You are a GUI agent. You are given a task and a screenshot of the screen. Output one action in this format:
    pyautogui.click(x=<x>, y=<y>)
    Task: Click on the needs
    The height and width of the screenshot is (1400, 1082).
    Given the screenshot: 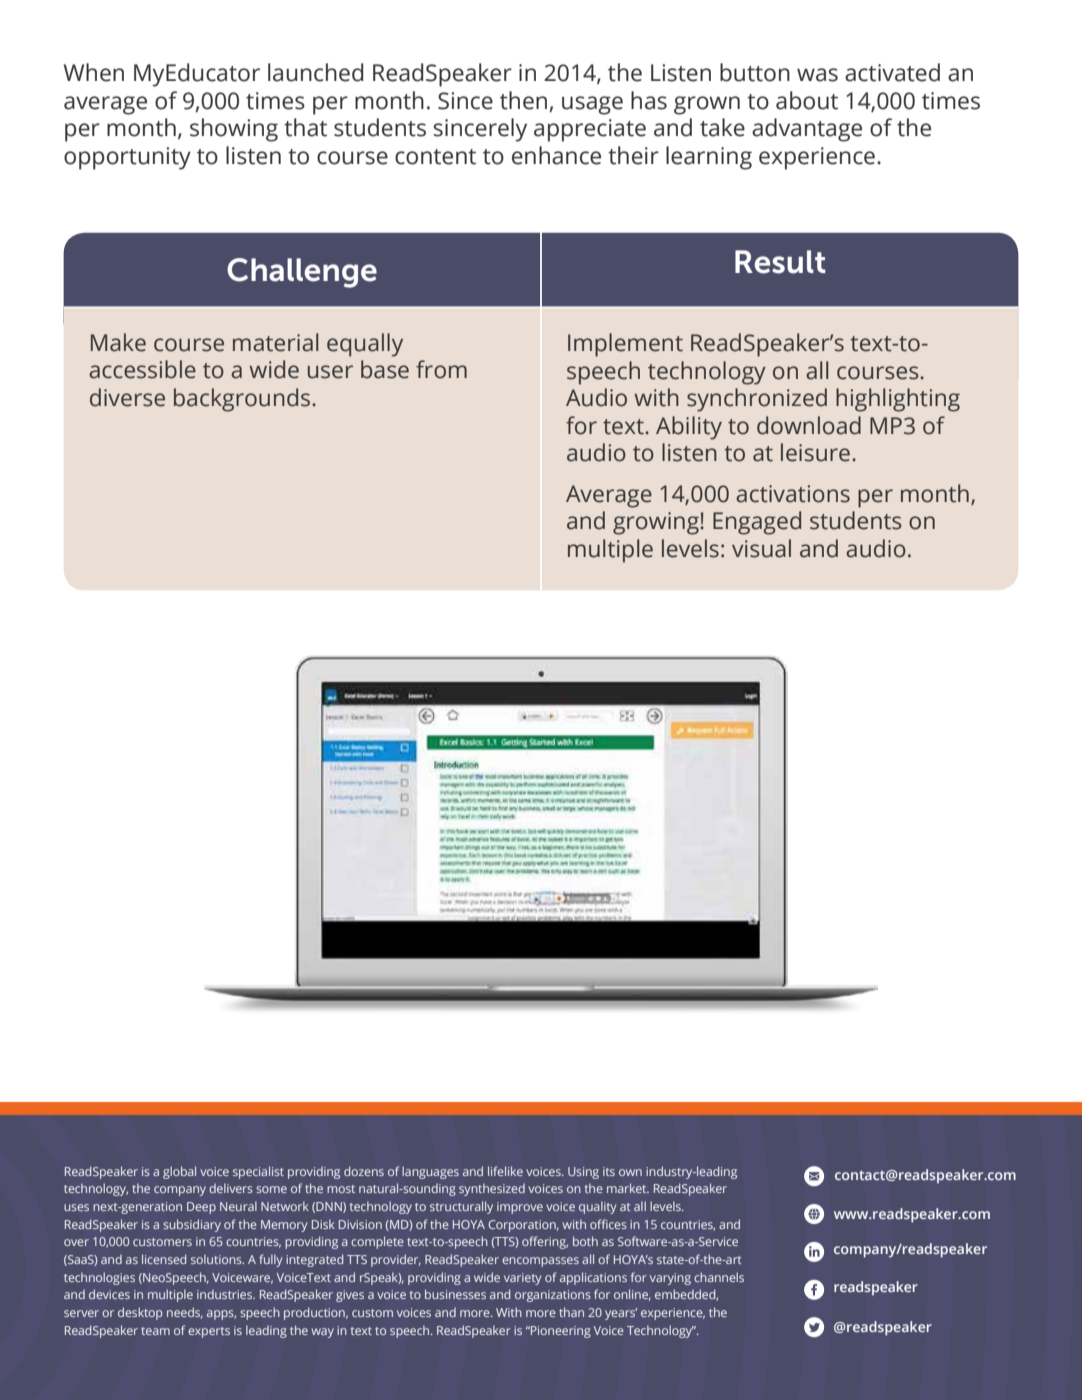 What is the action you would take?
    pyautogui.click(x=185, y=1313)
